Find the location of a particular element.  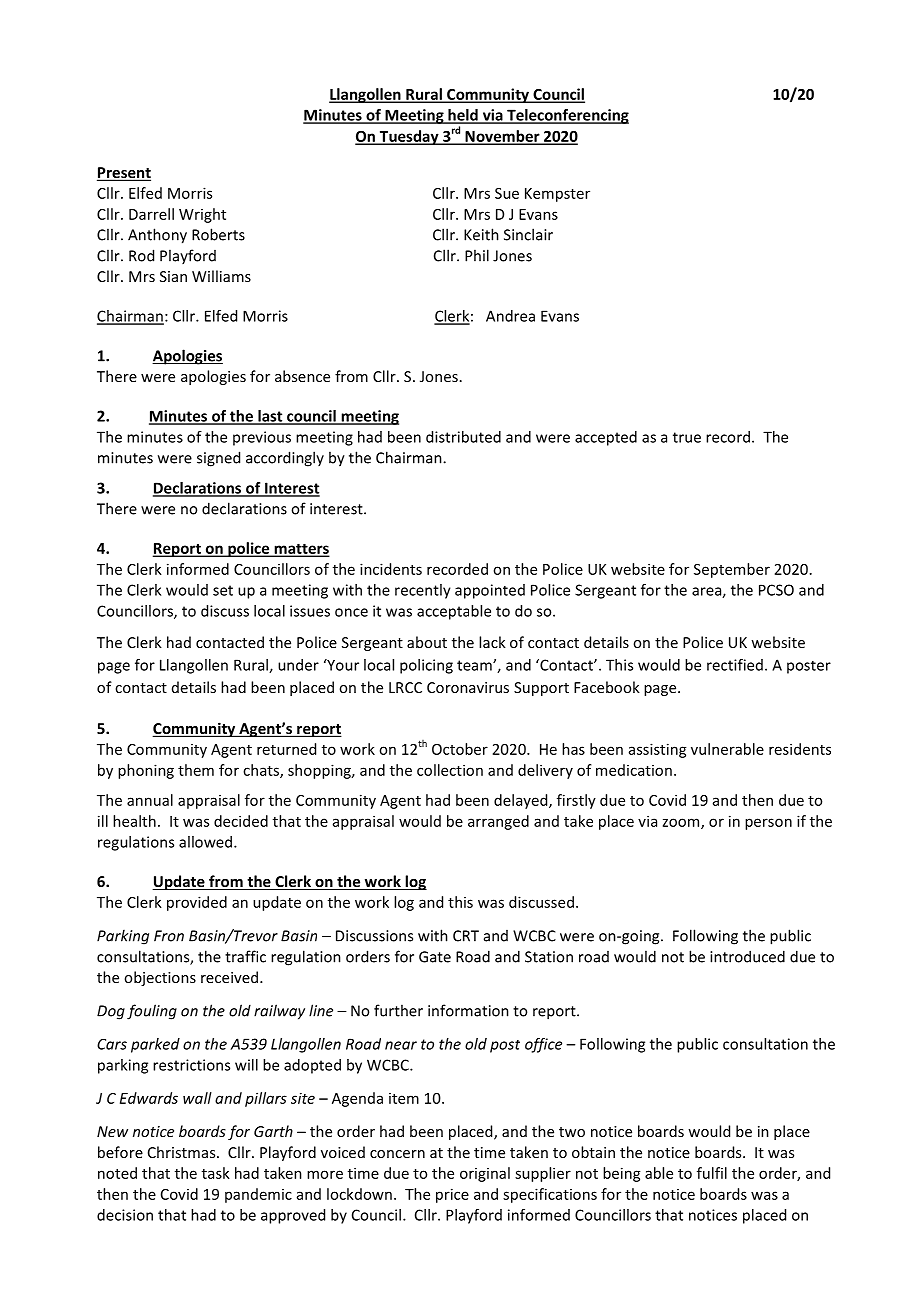

task is located at coordinates (216, 1173).
